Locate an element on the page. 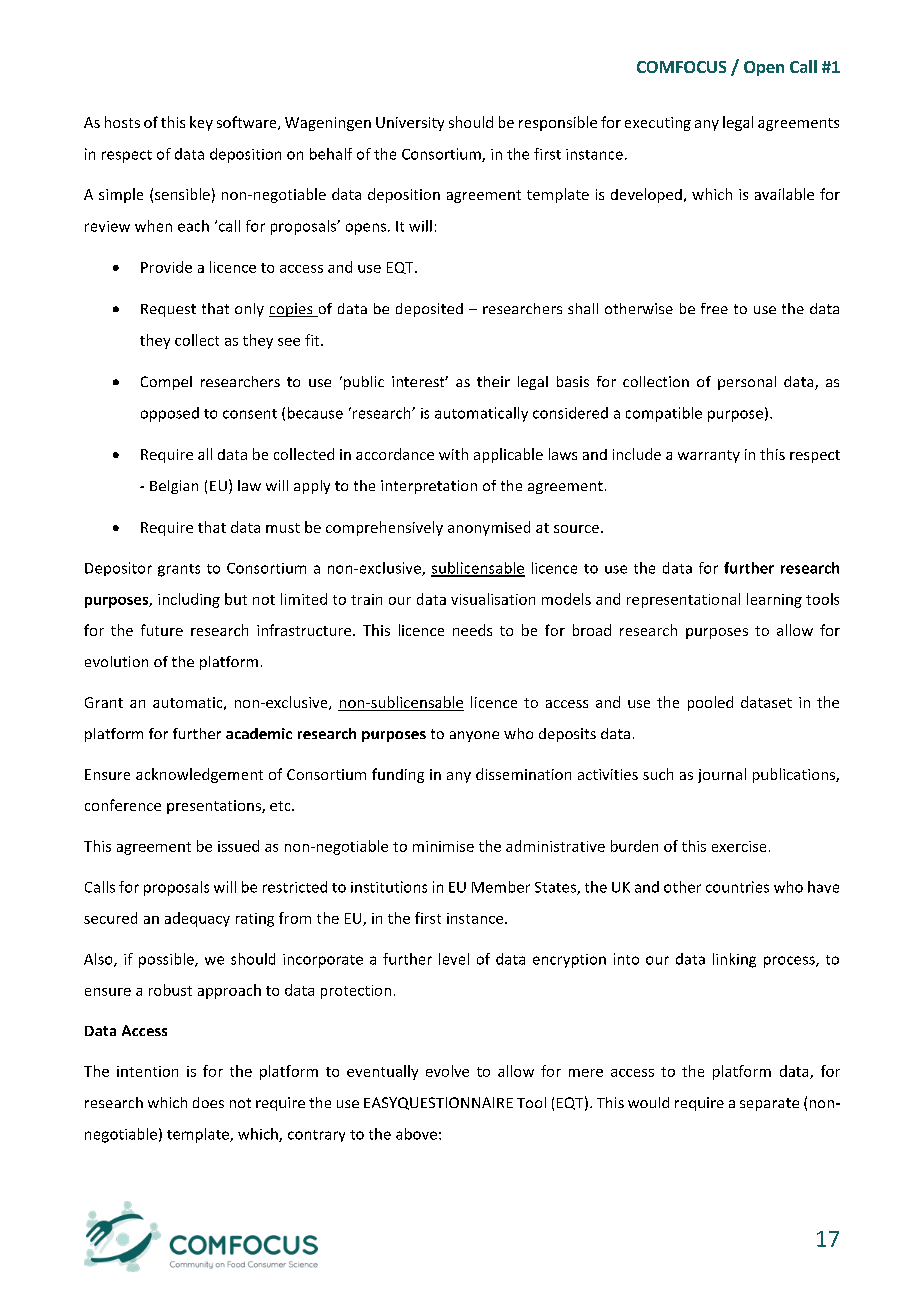 Image resolution: width=924 pixels, height=1308 pixels. learning is located at coordinates (774, 600).
